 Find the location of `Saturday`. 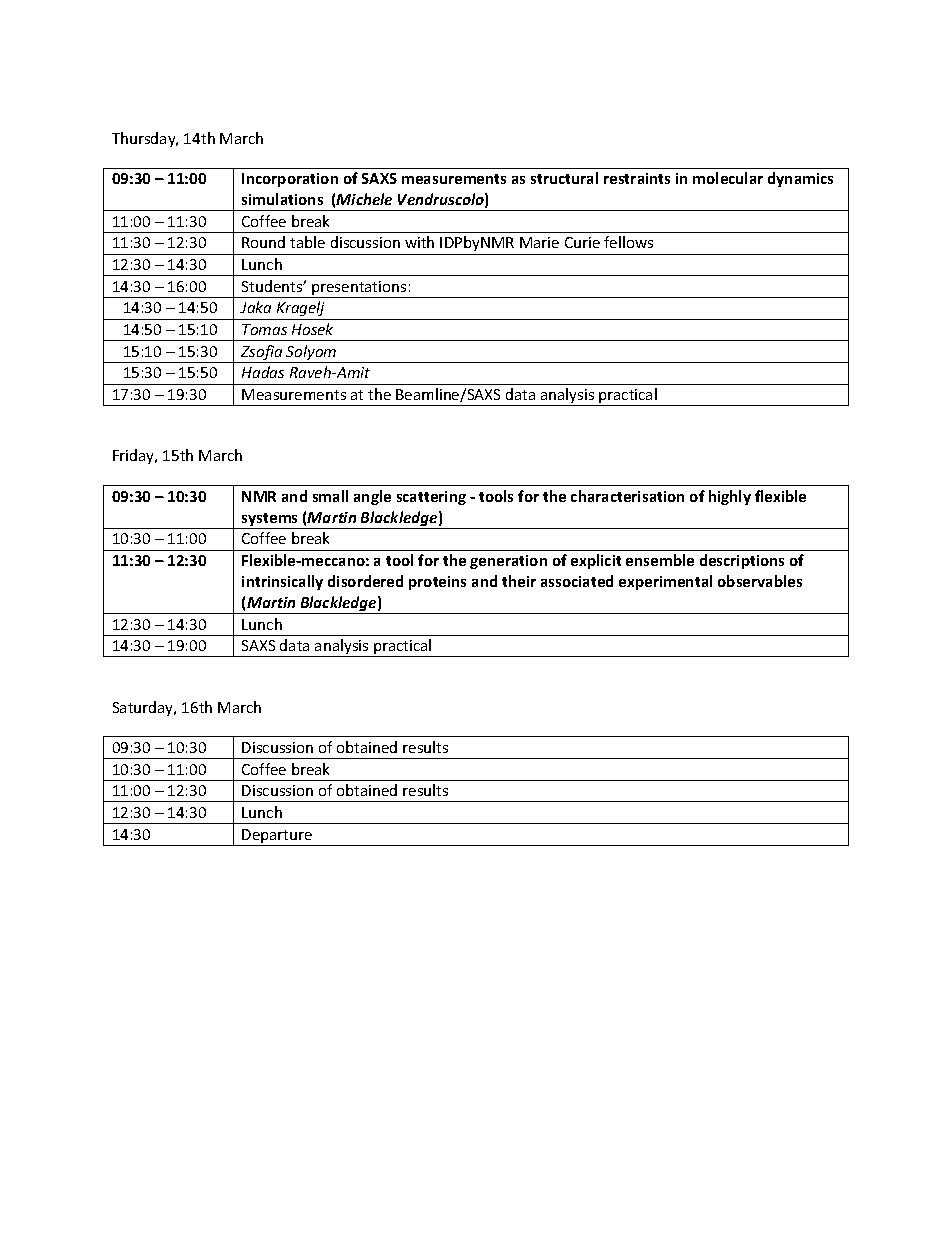

Saturday is located at coordinates (144, 708).
